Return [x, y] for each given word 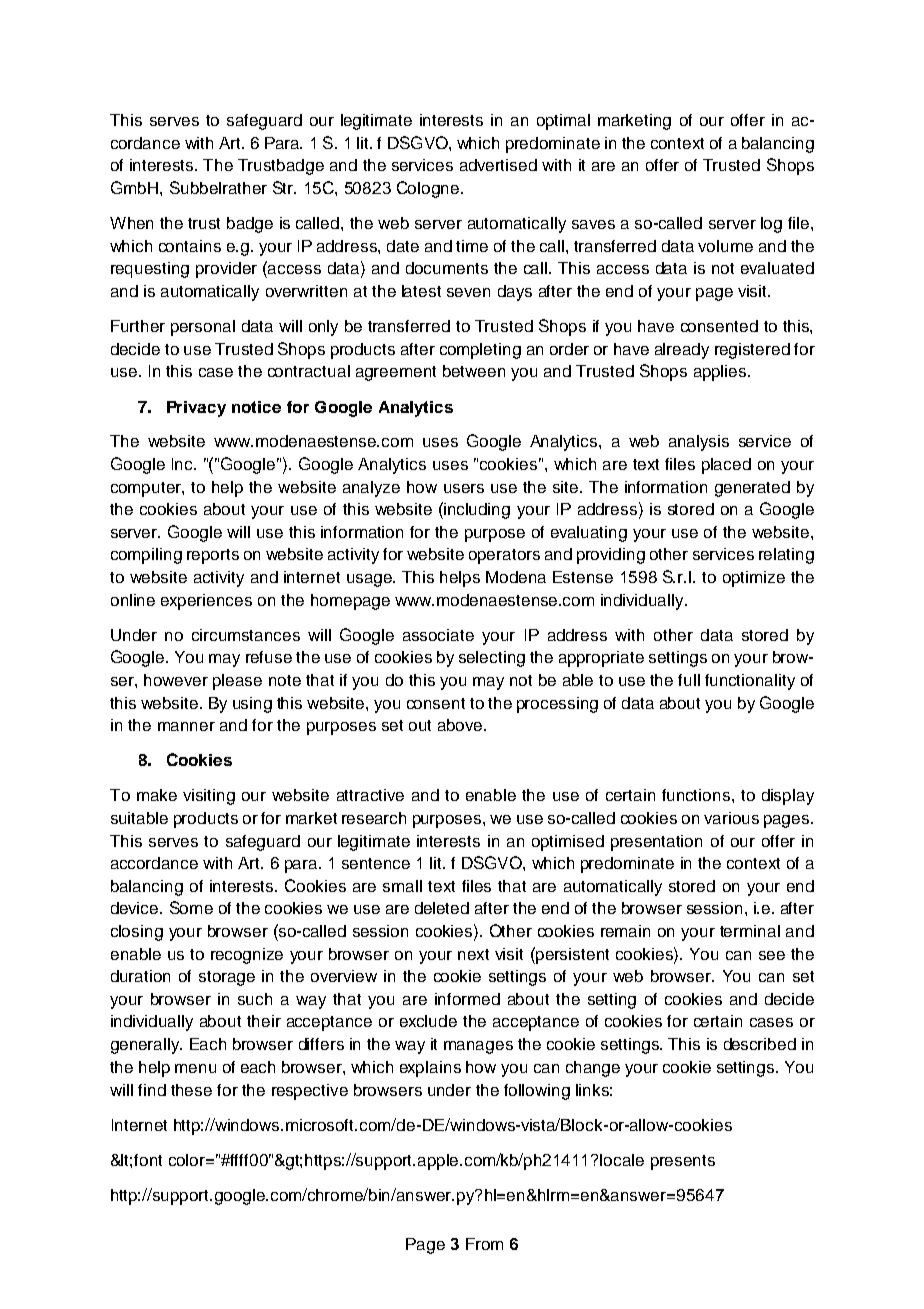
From [484, 1244]
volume [725, 246]
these [191, 1090]
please [237, 682]
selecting [492, 659]
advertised [498, 165]
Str [284, 187]
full [689, 680]
